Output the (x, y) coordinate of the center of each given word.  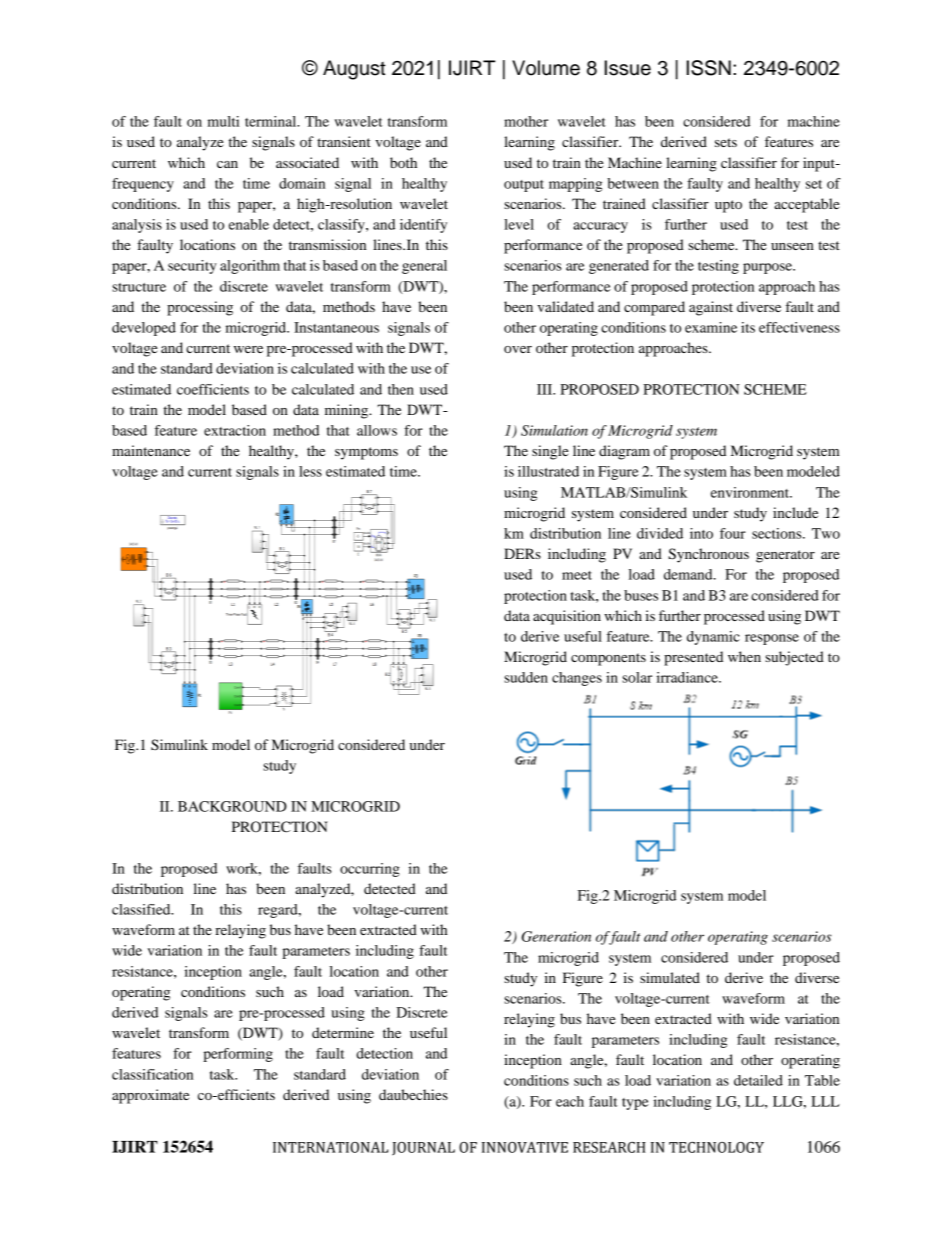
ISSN (709, 68)
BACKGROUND (232, 806)
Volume (546, 68)
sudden (526, 677)
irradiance (688, 677)
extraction (235, 430)
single (550, 452)
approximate (150, 1096)
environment (751, 492)
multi (223, 121)
